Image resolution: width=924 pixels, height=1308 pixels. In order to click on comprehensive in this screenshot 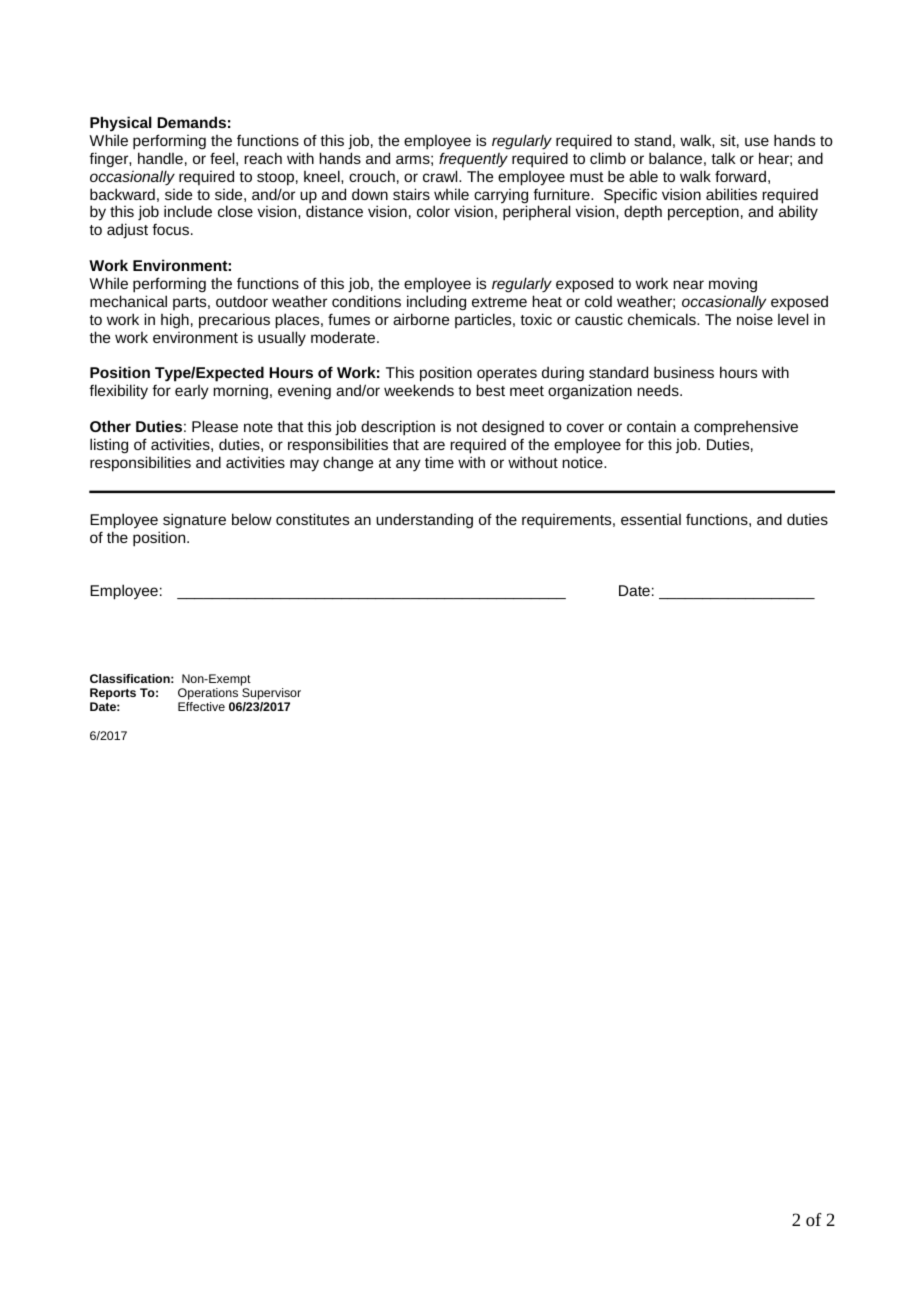, I will do `click(746, 428)`.
